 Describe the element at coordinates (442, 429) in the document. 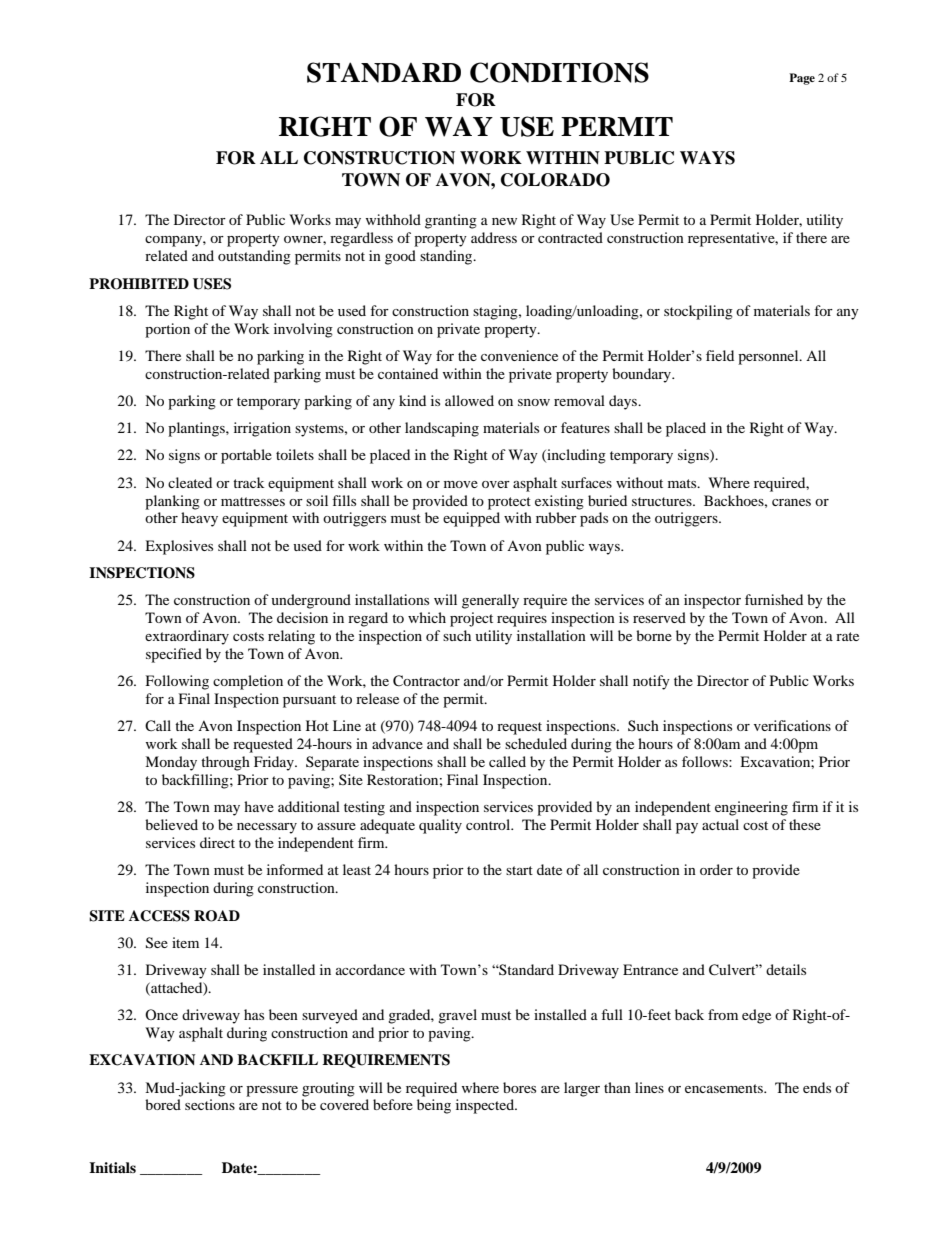

I see `landscaping` at that location.
